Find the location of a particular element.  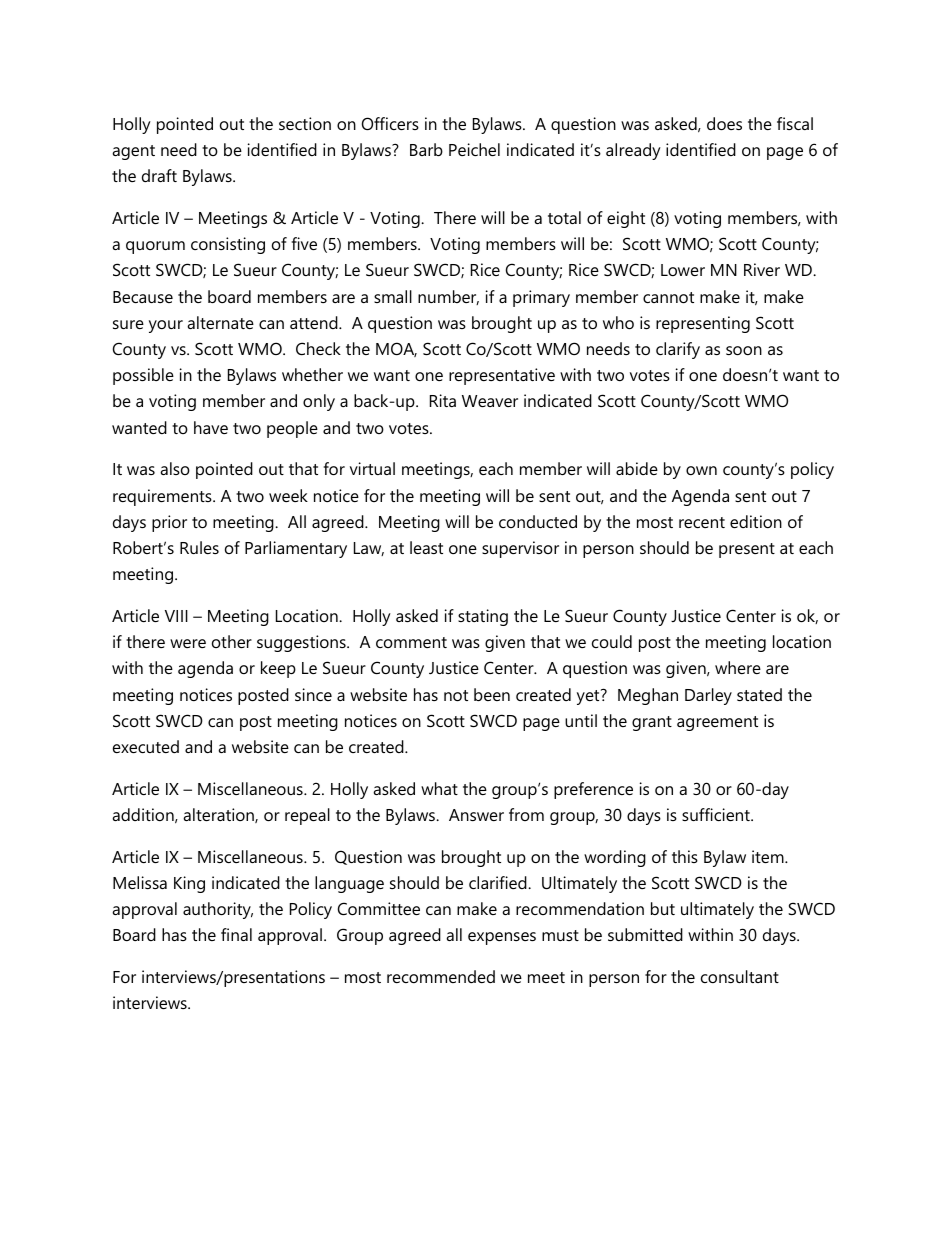

already is located at coordinates (633, 151).
